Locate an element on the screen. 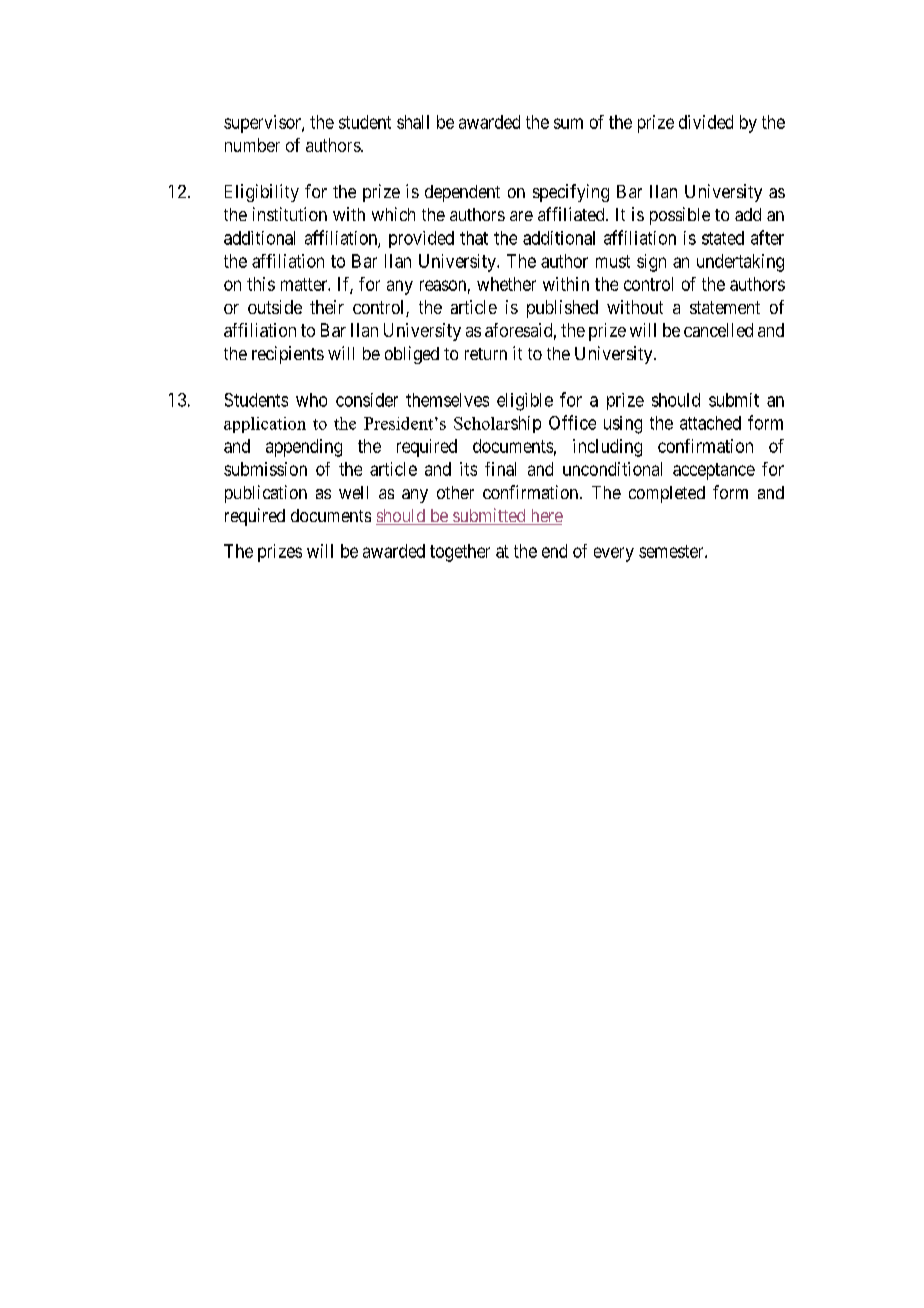  who is located at coordinates (311, 400).
